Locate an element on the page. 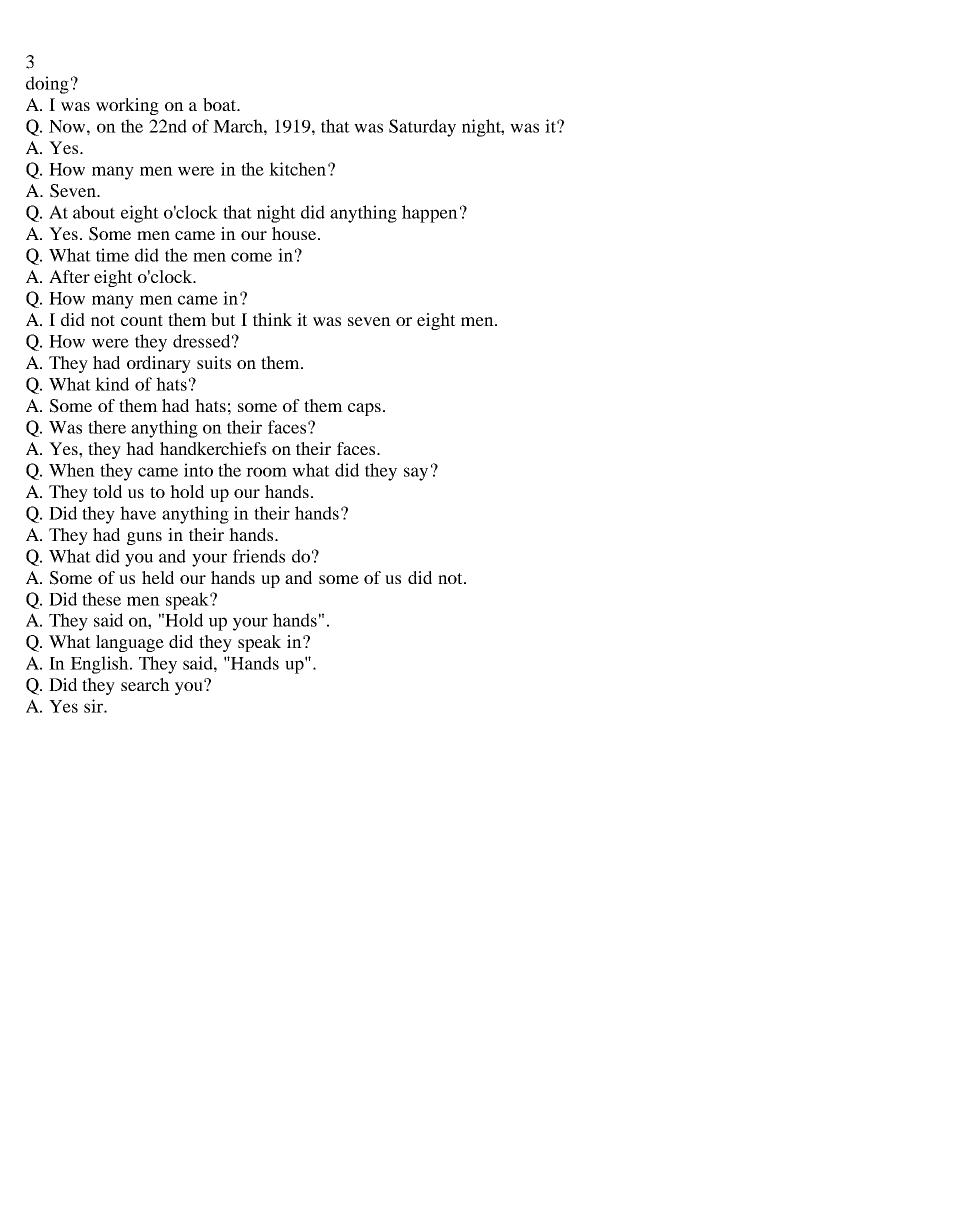 Image resolution: width=973 pixels, height=1232 pixels. told is located at coordinates (107, 491).
